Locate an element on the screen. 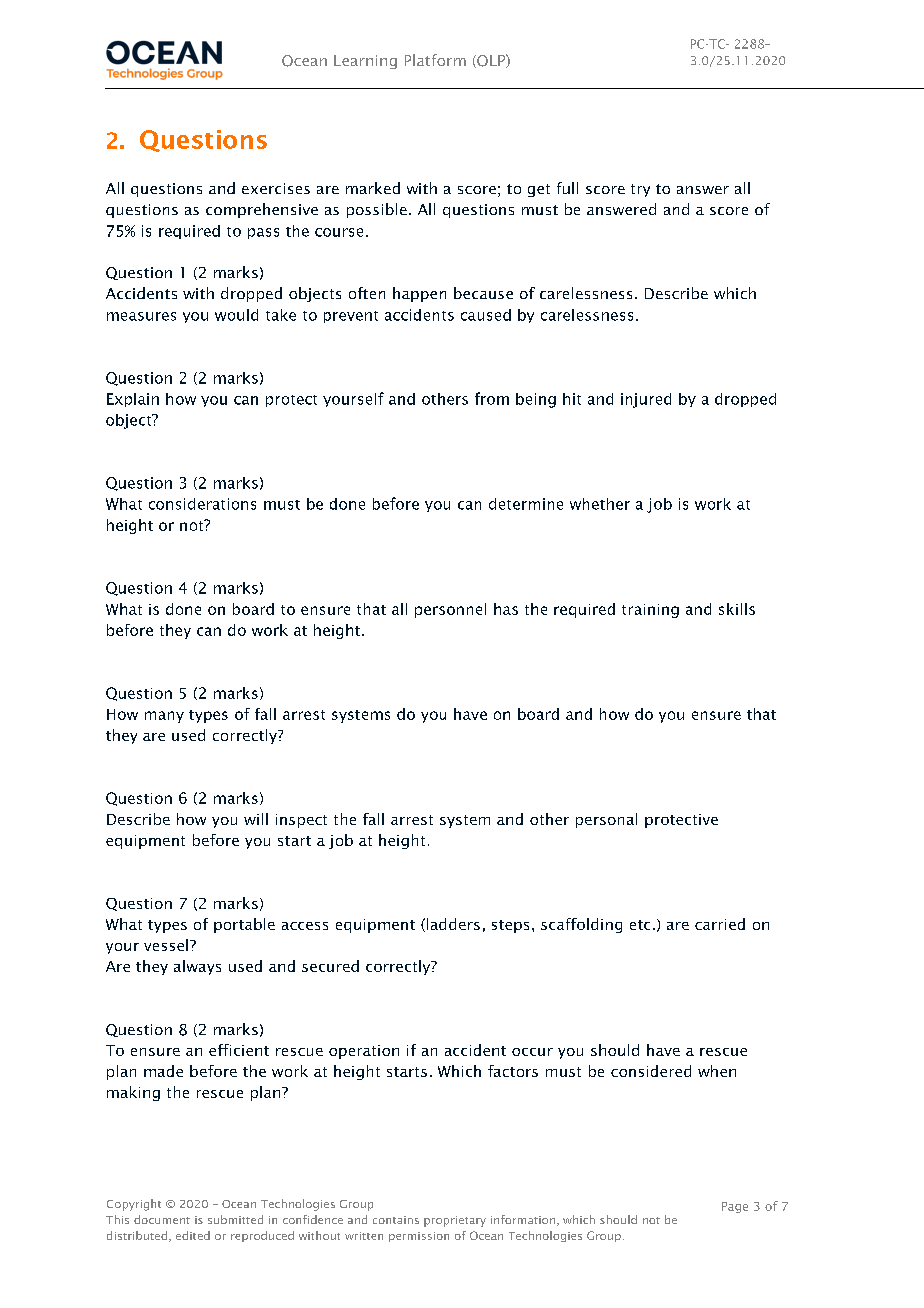  personnel is located at coordinates (450, 610).
